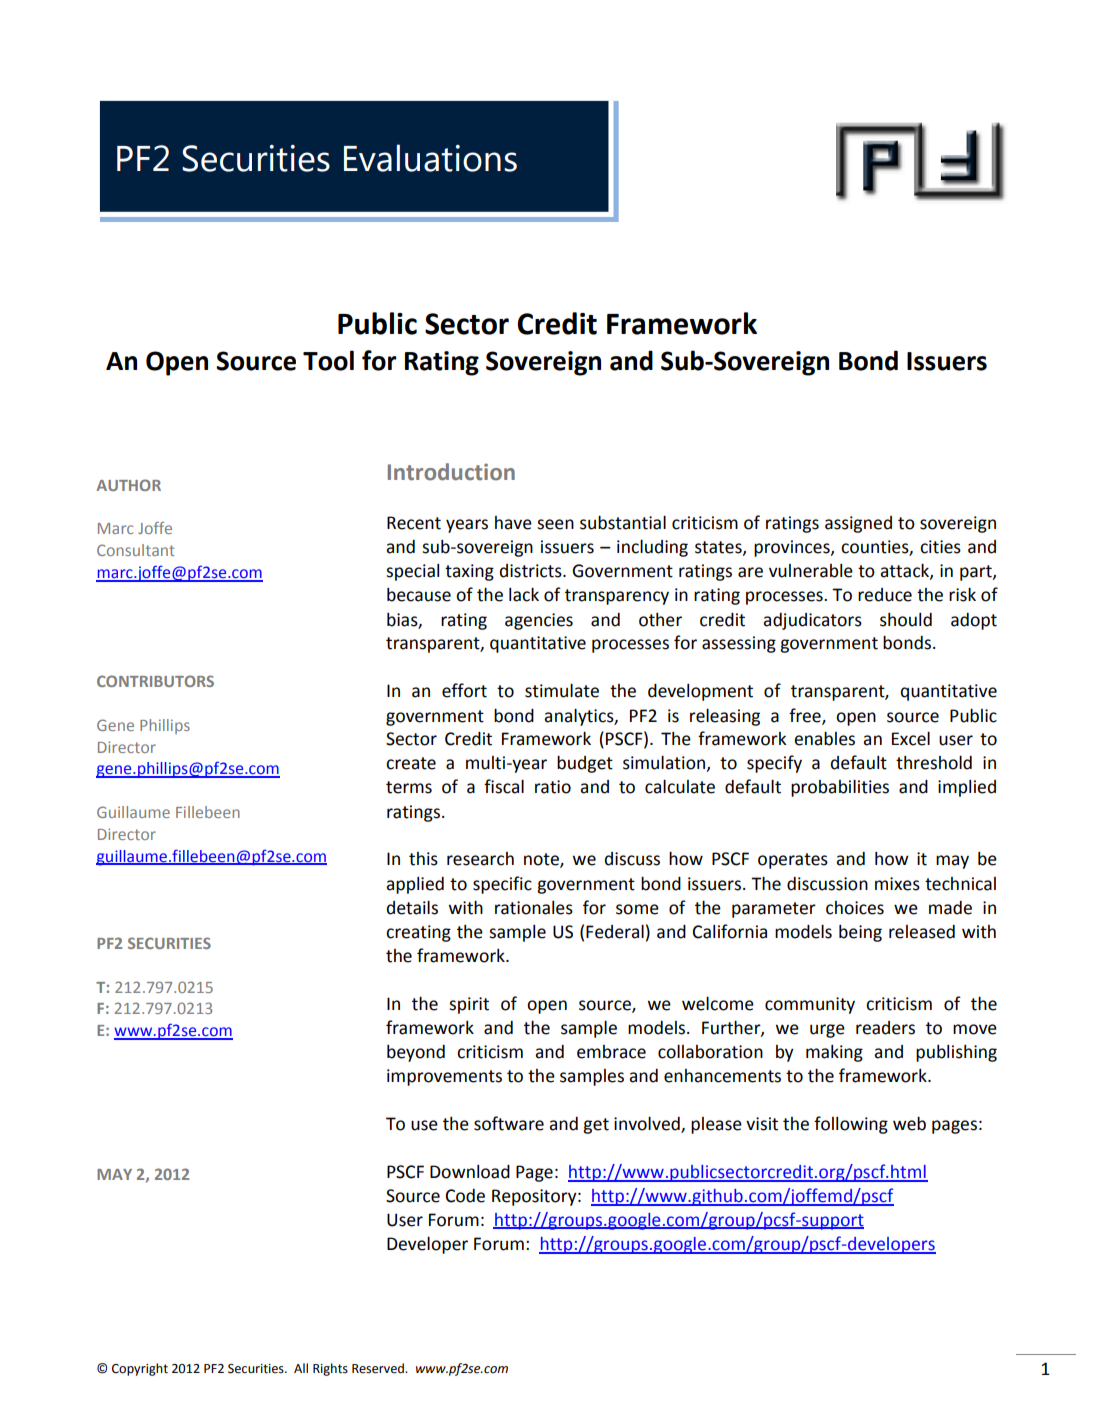 The image size is (1094, 1416). What do you see at coordinates (451, 472) in the screenshot?
I see `Introduction` at bounding box center [451, 472].
